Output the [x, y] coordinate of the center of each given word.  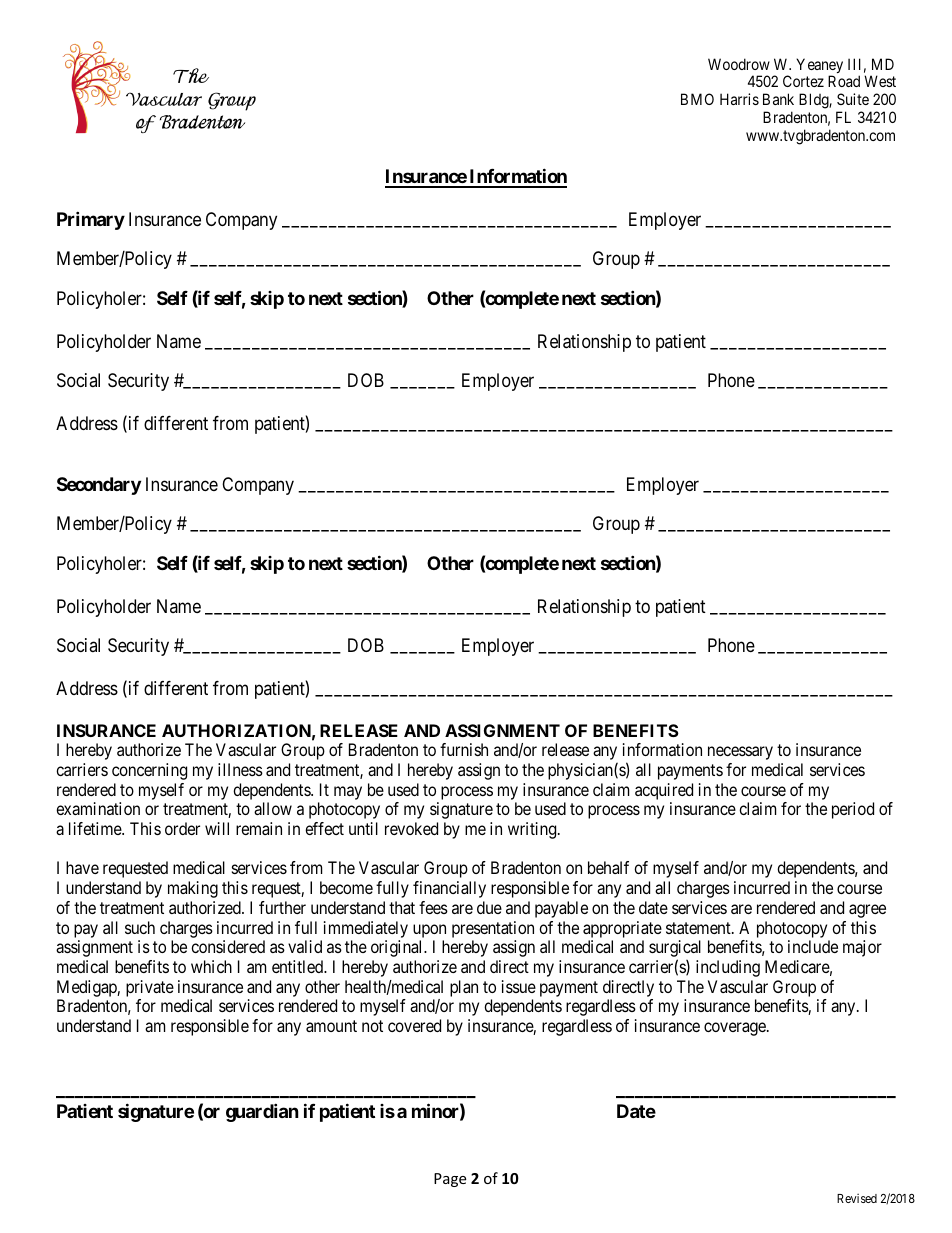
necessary [740, 753]
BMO [697, 99]
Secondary [99, 486]
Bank [778, 99]
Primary [91, 220]
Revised [857, 1198]
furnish [464, 749]
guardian [262, 1112]
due [489, 907]
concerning [149, 771]
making [193, 889]
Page [450, 1180]
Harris [739, 99]
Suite [853, 99]
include [813, 946]
